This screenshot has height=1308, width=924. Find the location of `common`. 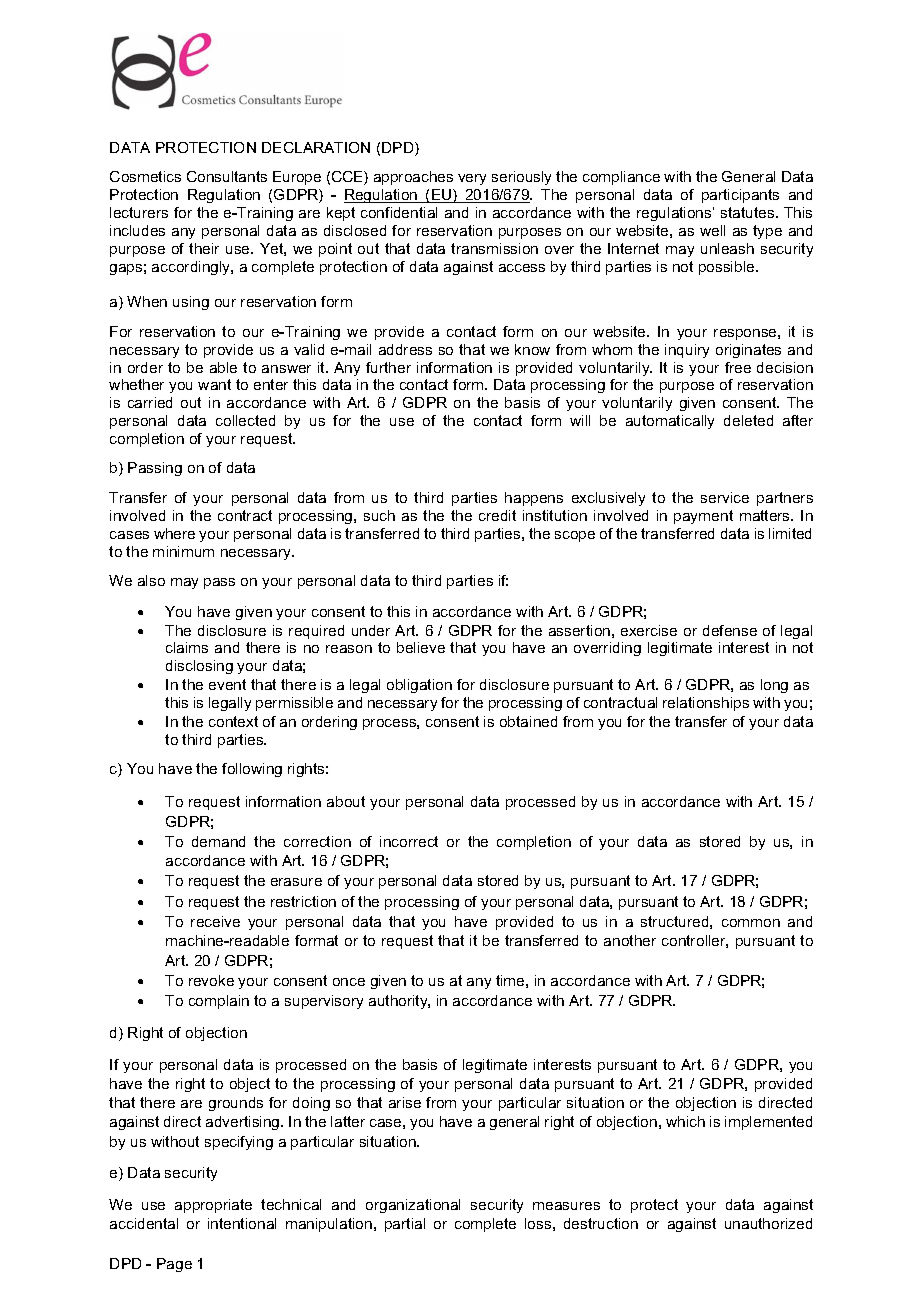

common is located at coordinates (751, 923).
